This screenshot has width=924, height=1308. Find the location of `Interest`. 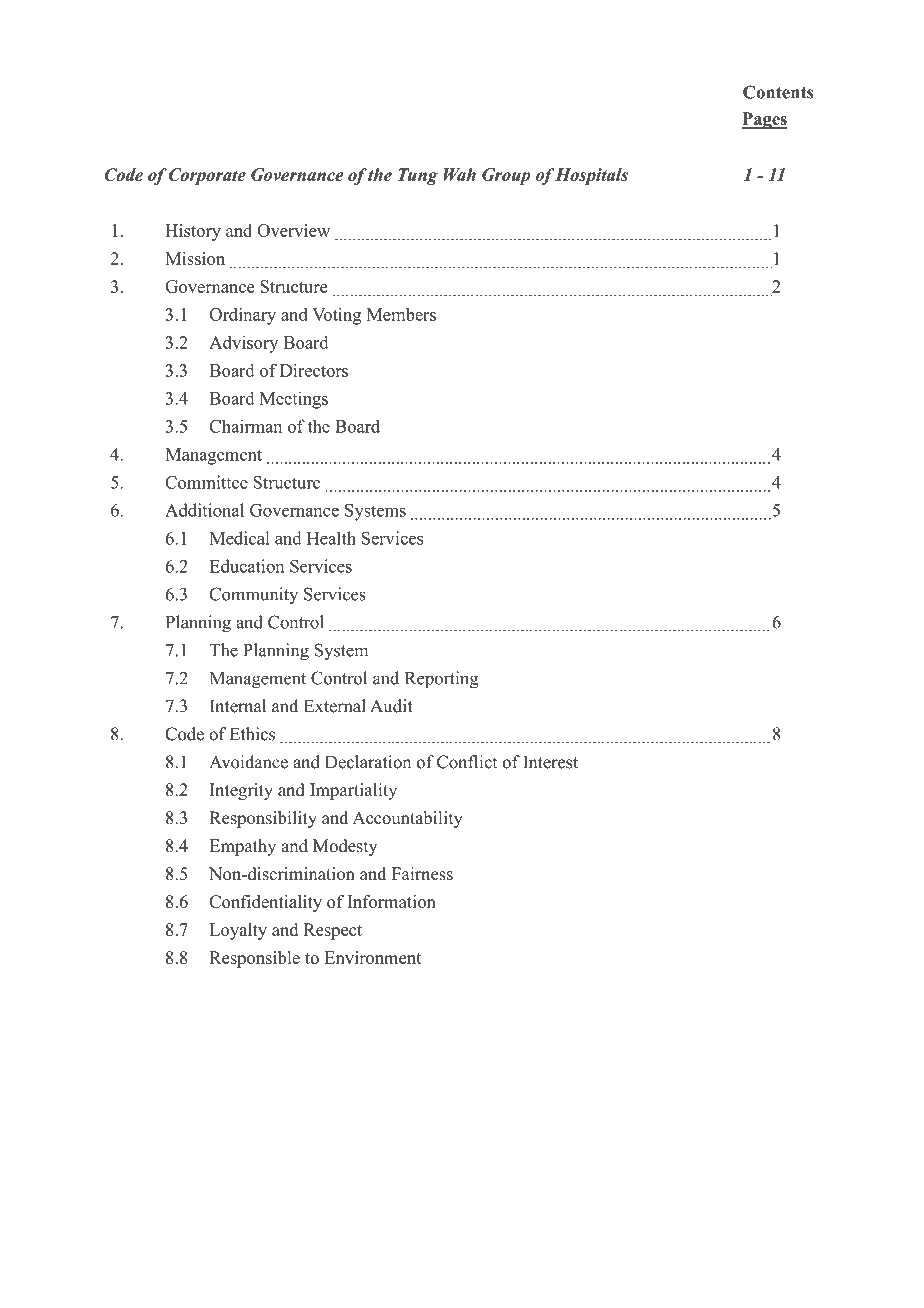

Interest is located at coordinates (550, 762).
